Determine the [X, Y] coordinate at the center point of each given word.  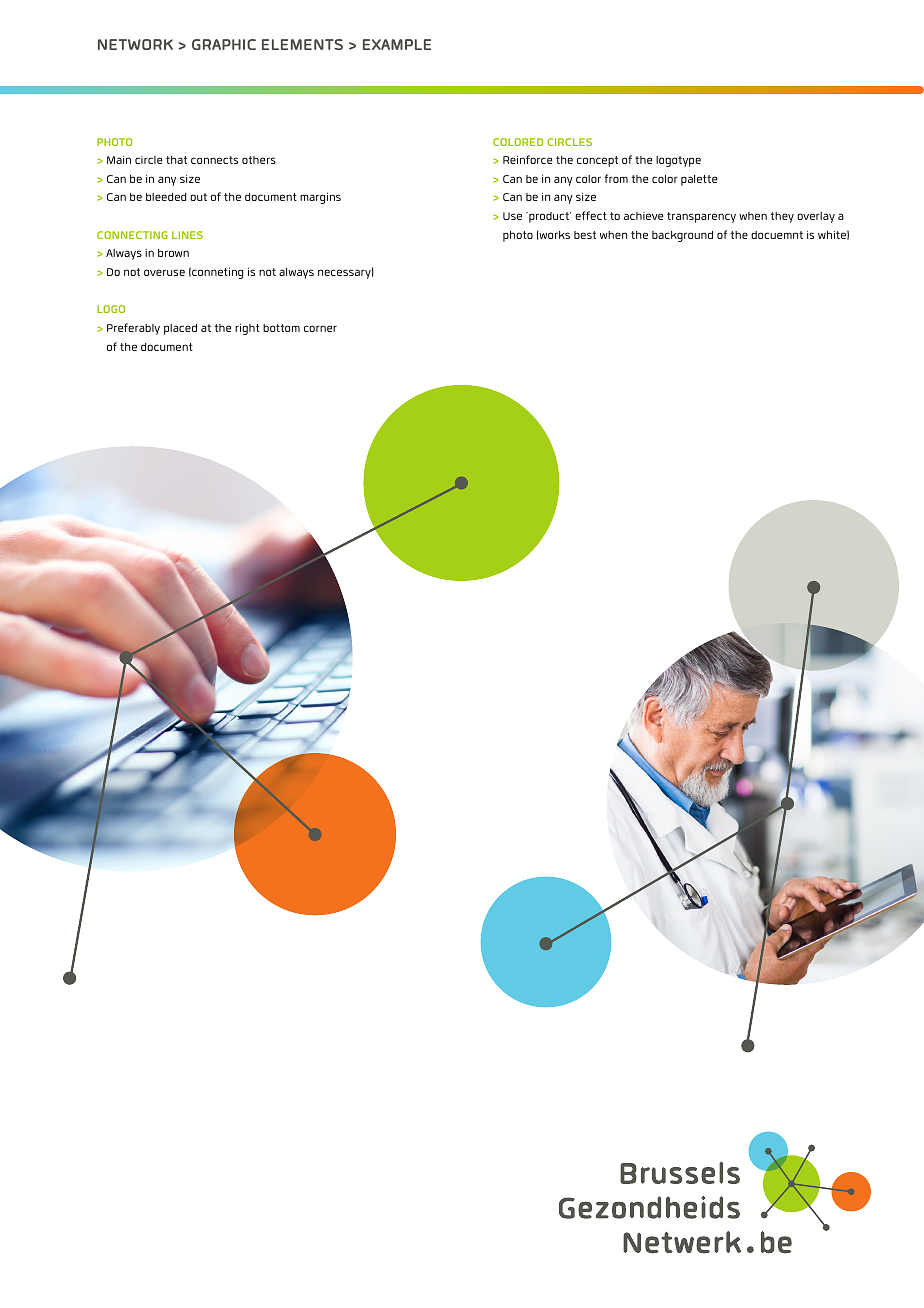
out [198, 197]
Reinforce [527, 159]
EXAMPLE [397, 44]
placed [180, 329]
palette [699, 180]
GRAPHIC [224, 44]
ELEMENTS [302, 44]
